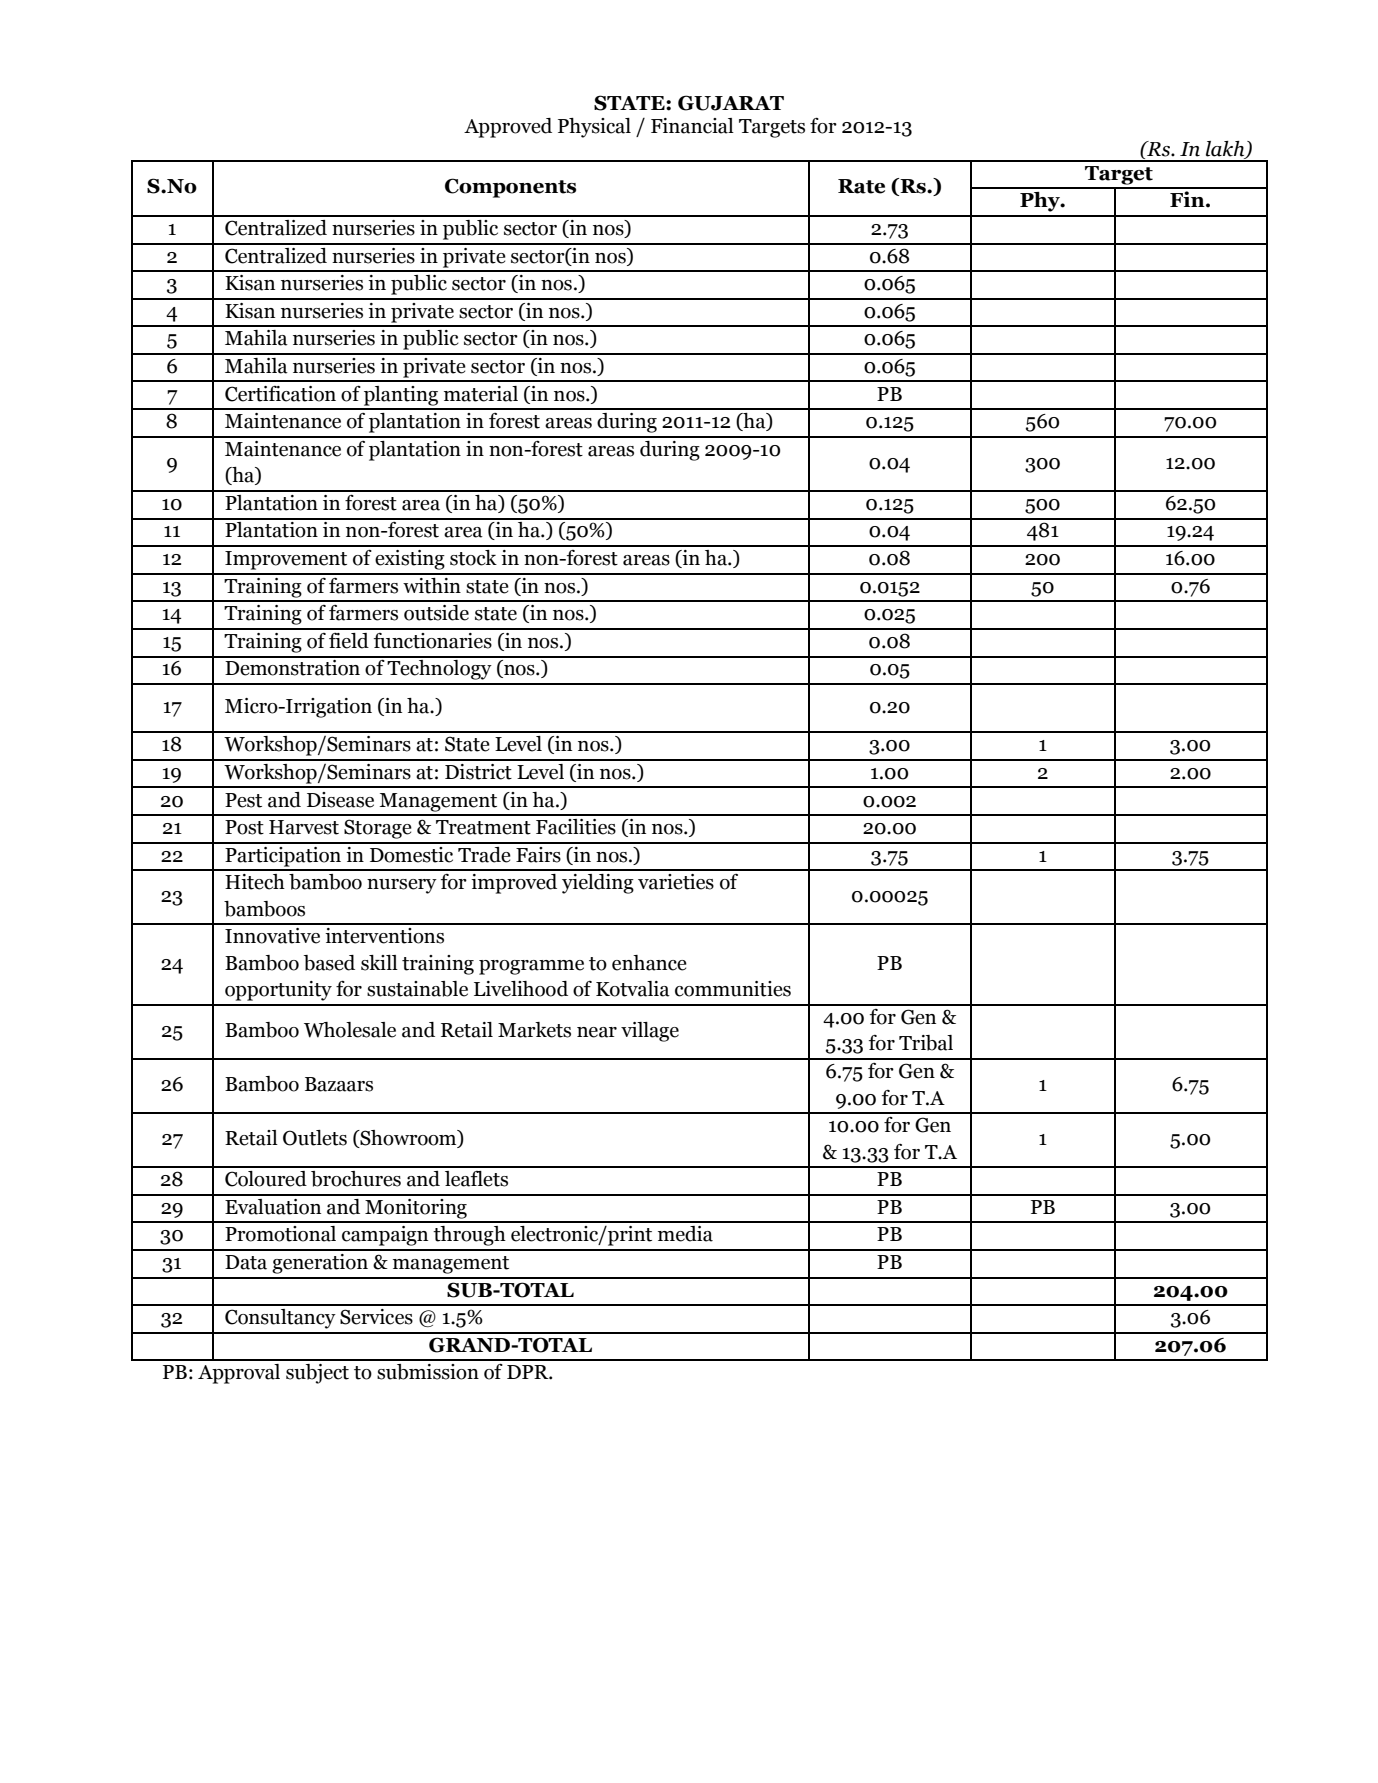 The height and width of the page is (1783, 1378). I want to click on Tribal, so click(926, 1043).
